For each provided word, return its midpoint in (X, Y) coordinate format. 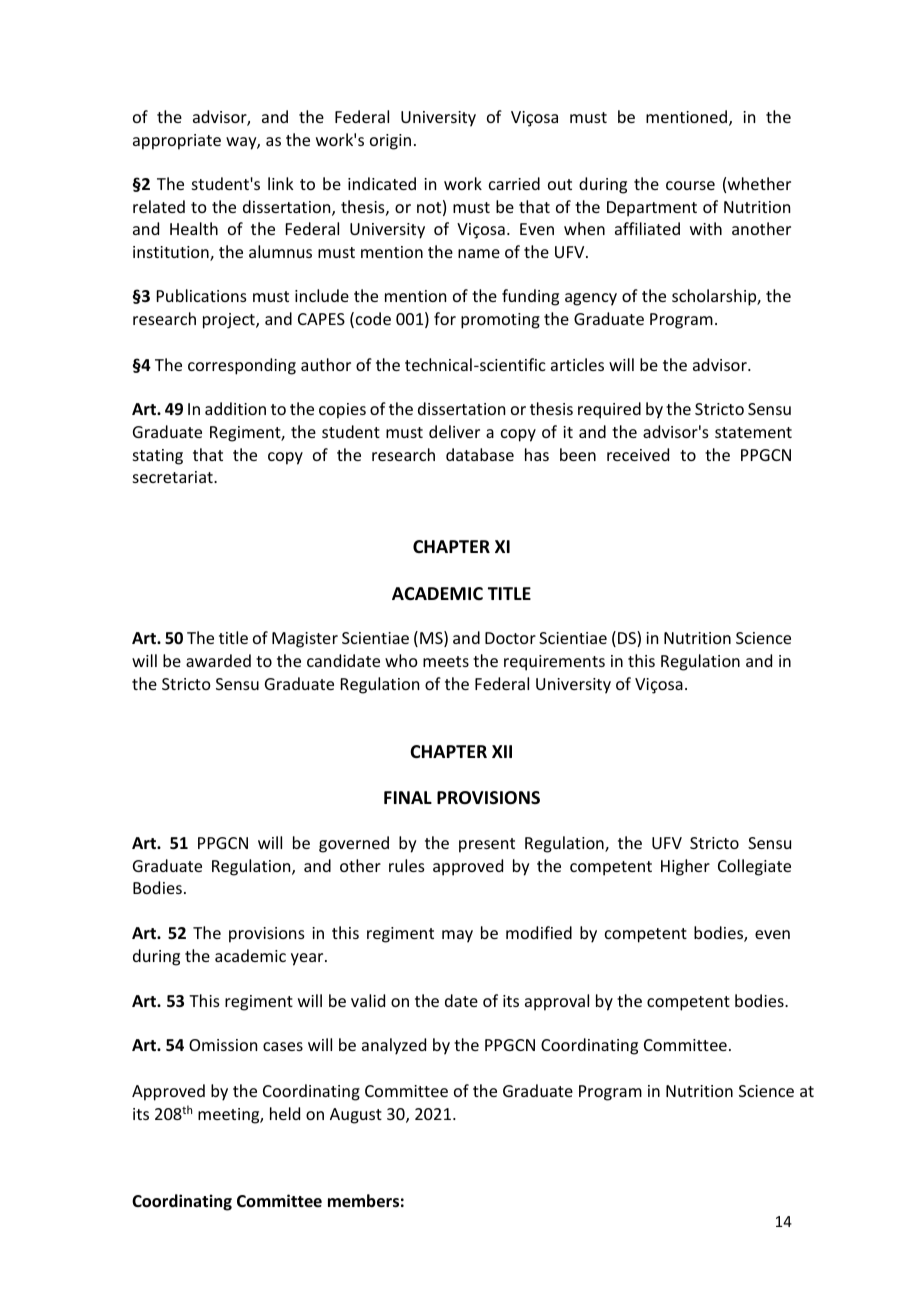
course (690, 185)
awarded (218, 660)
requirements (554, 663)
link (281, 183)
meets (446, 661)
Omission (223, 1045)
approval (557, 1002)
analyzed (394, 1046)
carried (514, 183)
